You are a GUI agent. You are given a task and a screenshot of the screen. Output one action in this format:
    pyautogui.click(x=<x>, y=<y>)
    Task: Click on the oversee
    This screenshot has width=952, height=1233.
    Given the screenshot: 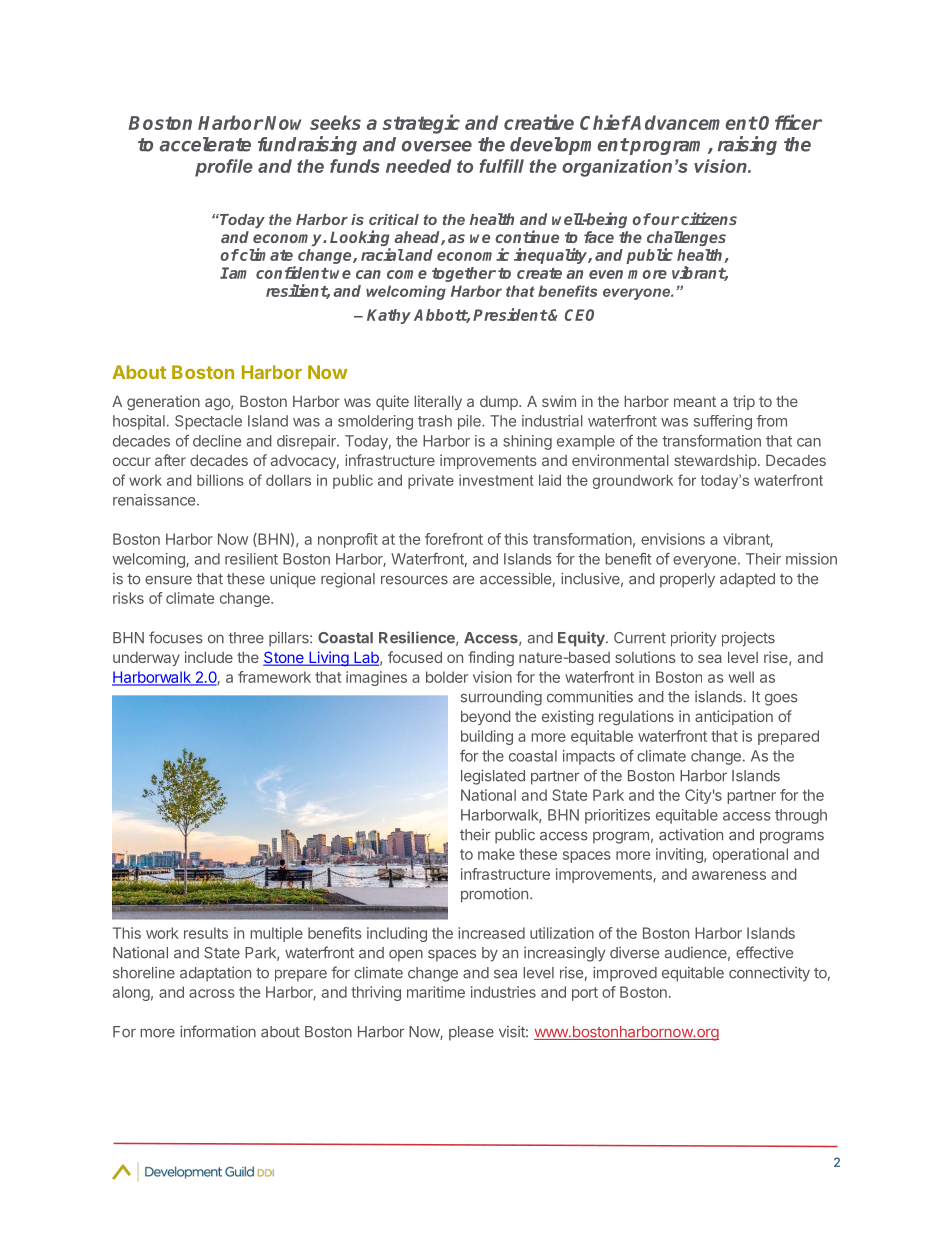 What is the action you would take?
    pyautogui.click(x=437, y=146)
